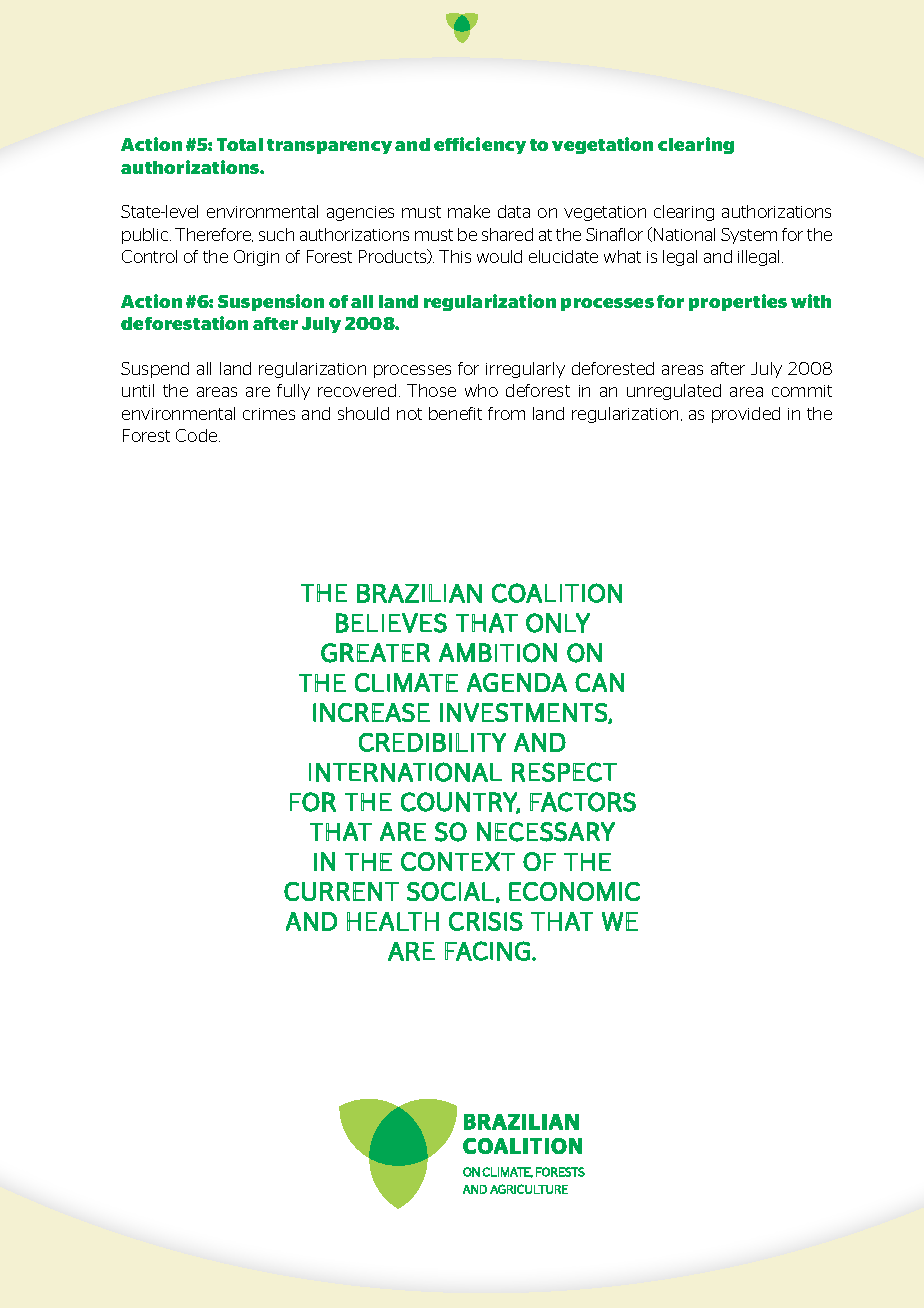  What do you see at coordinates (455, 413) in the screenshot?
I see `benefit` at bounding box center [455, 413].
